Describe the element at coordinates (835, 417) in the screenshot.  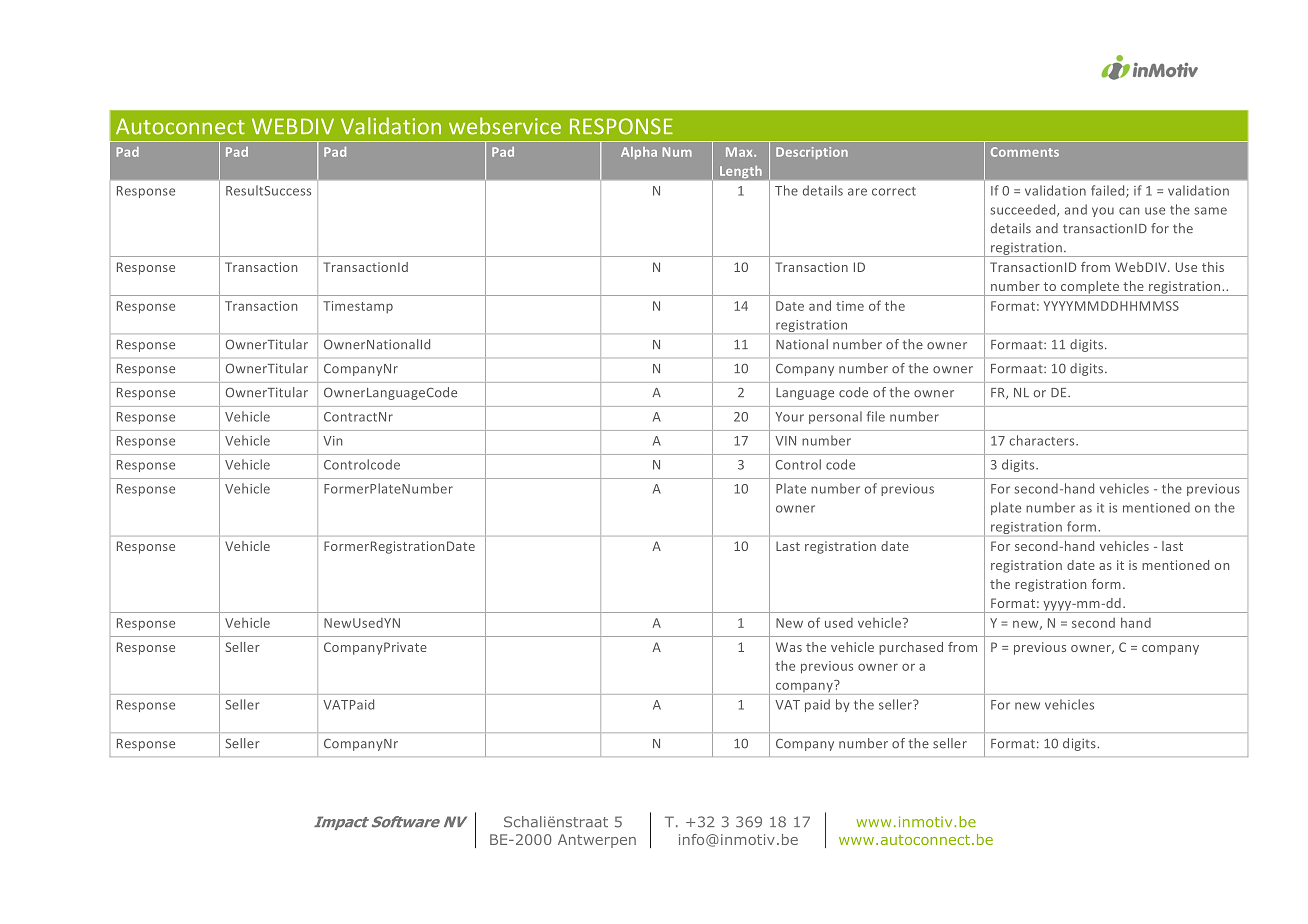
I see `personal` at that location.
